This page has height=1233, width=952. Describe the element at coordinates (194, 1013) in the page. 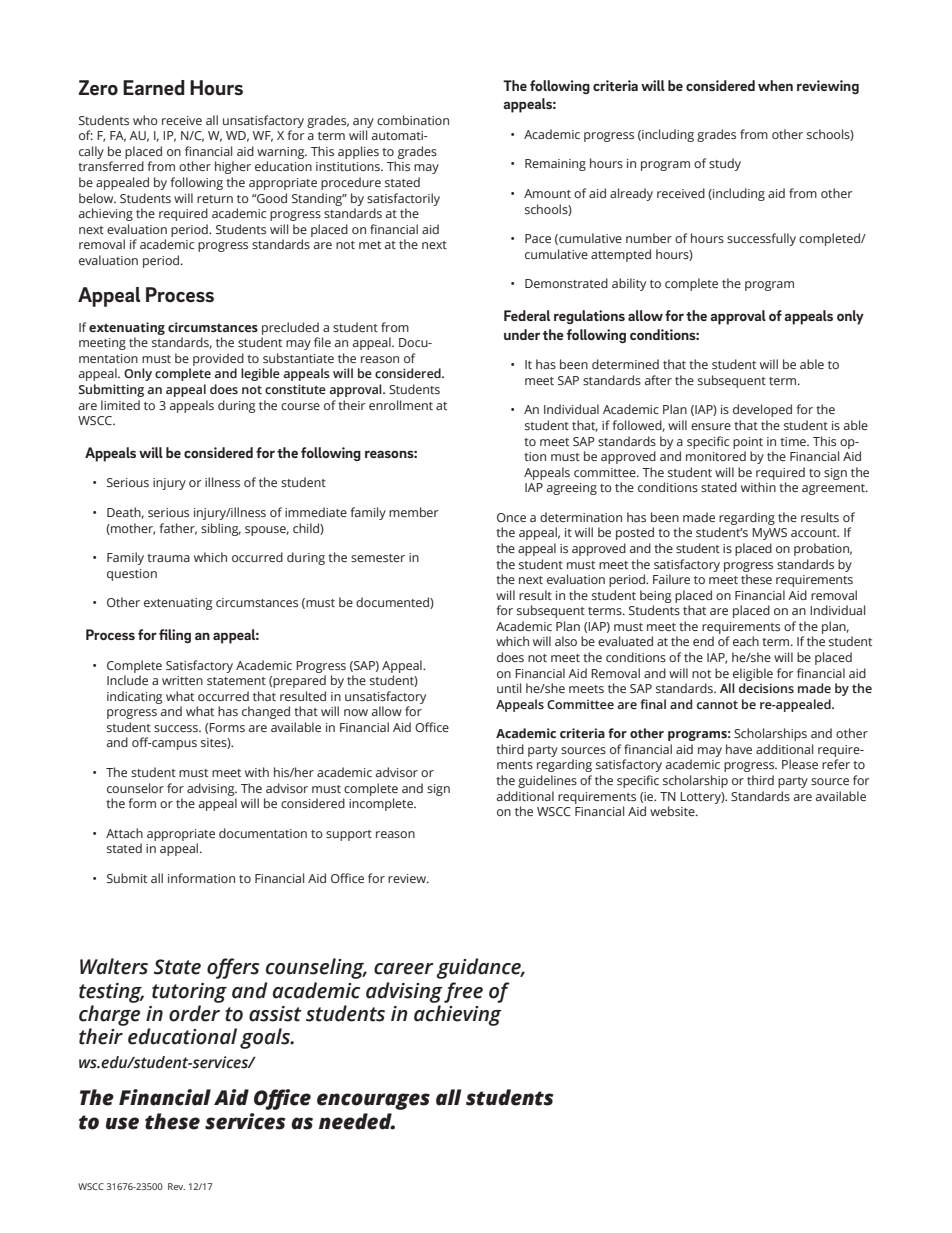

I see `order` at that location.
